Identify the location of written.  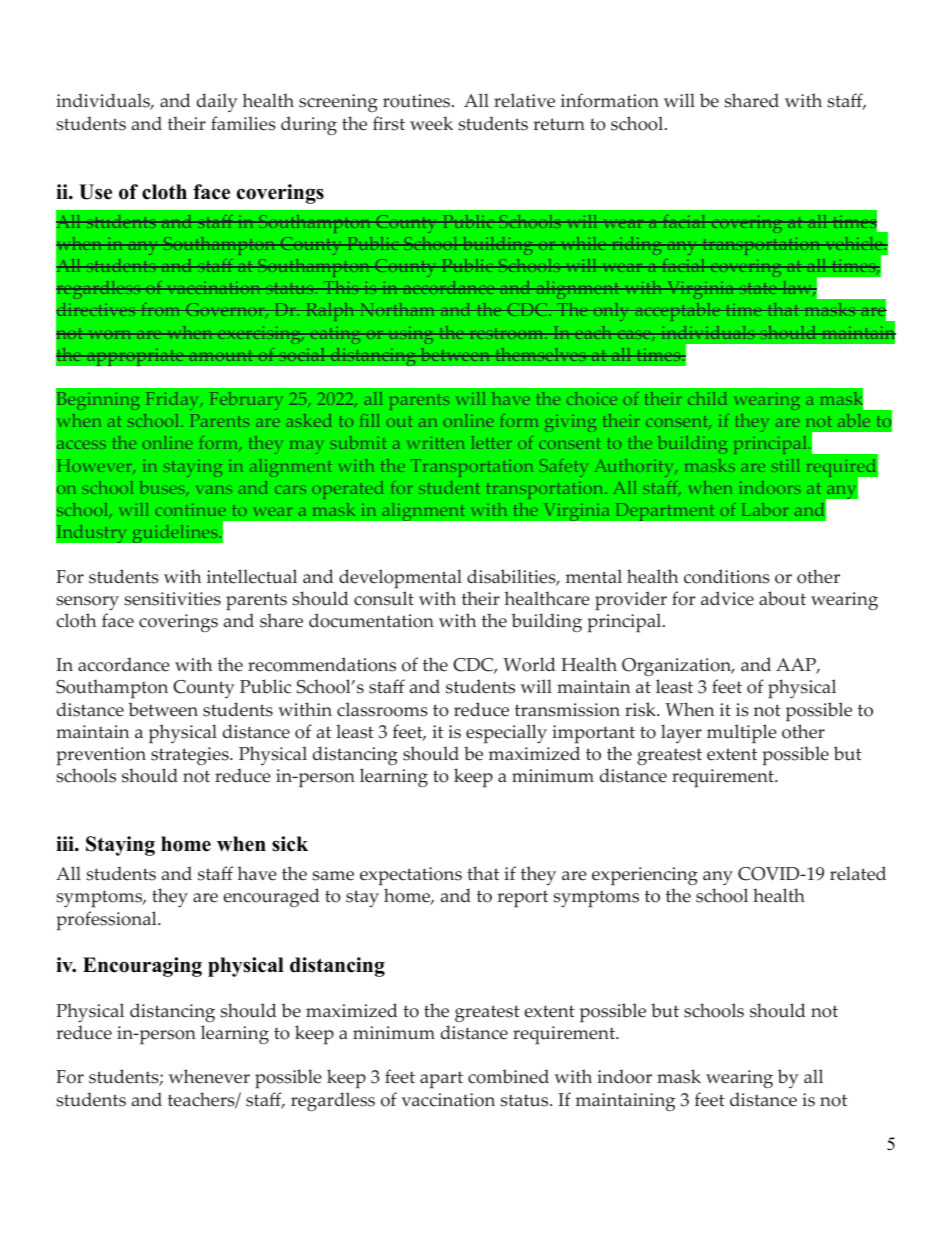
(436, 443).
